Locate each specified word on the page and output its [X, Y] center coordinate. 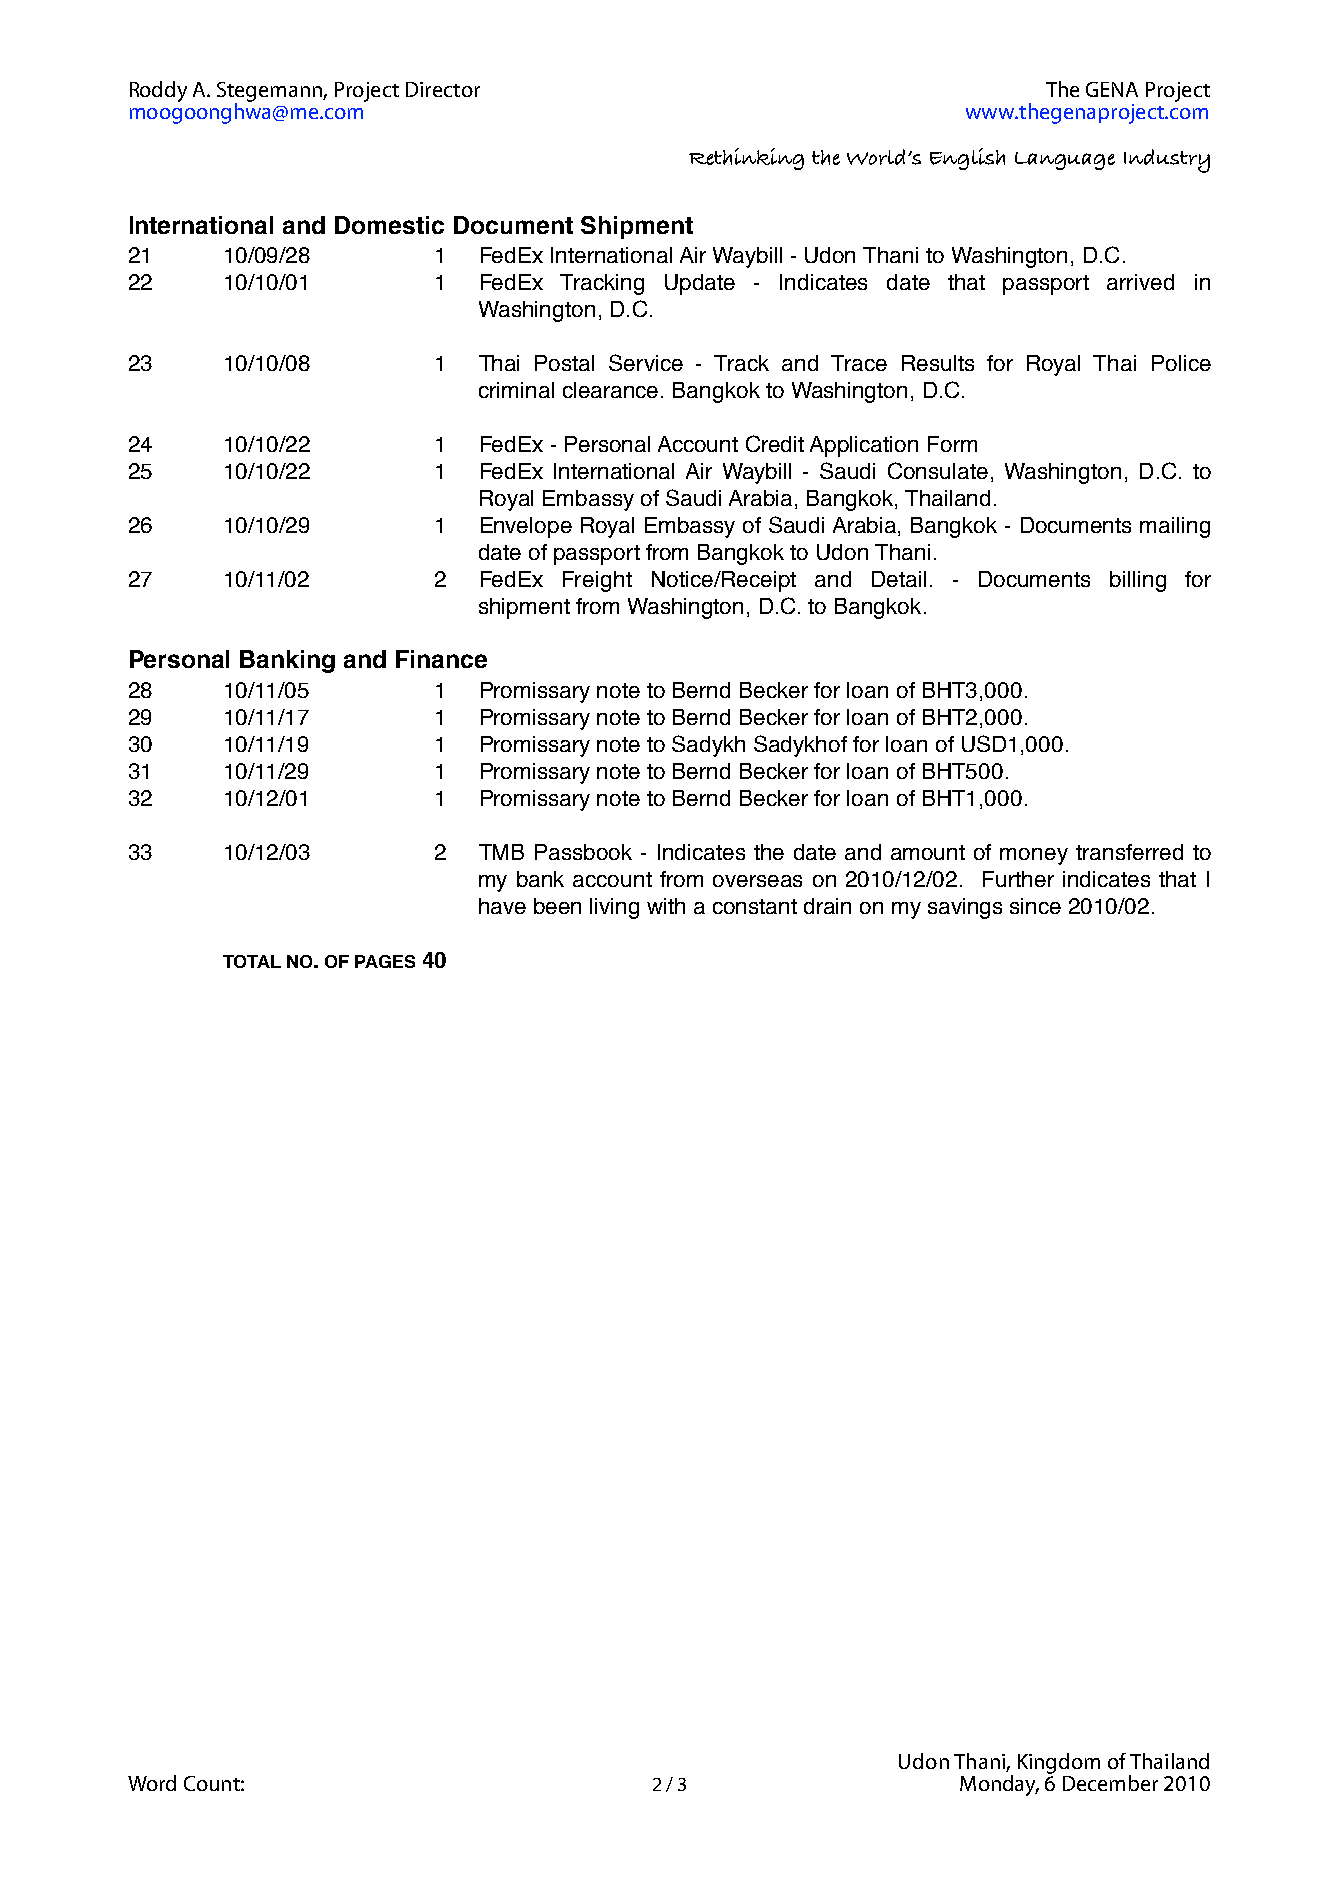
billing [1138, 581]
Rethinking [746, 159]
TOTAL [252, 961]
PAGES [385, 961]
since [1035, 906]
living [614, 908]
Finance [441, 659]
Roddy [158, 91]
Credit [775, 443]
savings [965, 908]
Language [1065, 161]
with [666, 906]
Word [152, 1783]
